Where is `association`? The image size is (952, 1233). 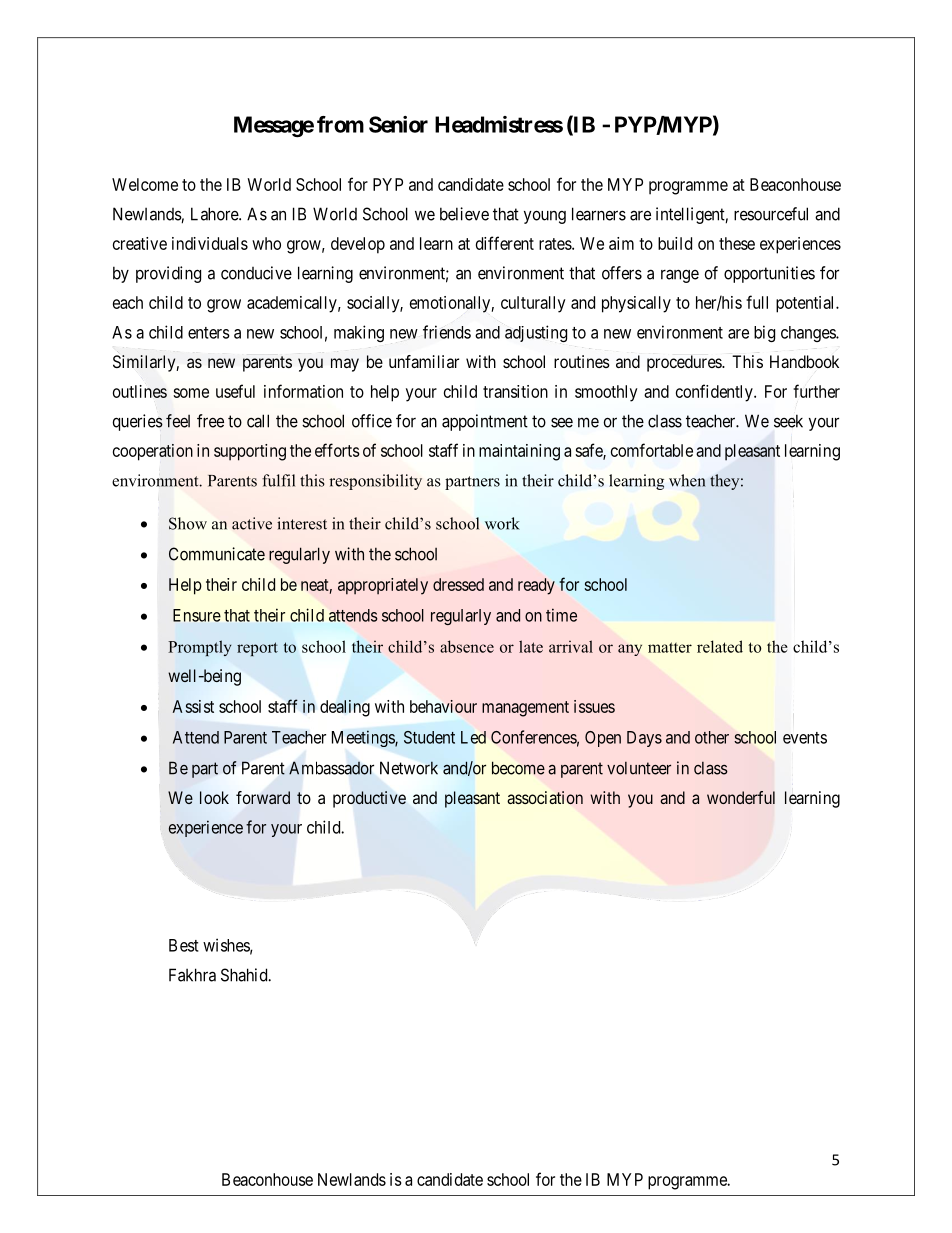 association is located at coordinates (545, 797).
